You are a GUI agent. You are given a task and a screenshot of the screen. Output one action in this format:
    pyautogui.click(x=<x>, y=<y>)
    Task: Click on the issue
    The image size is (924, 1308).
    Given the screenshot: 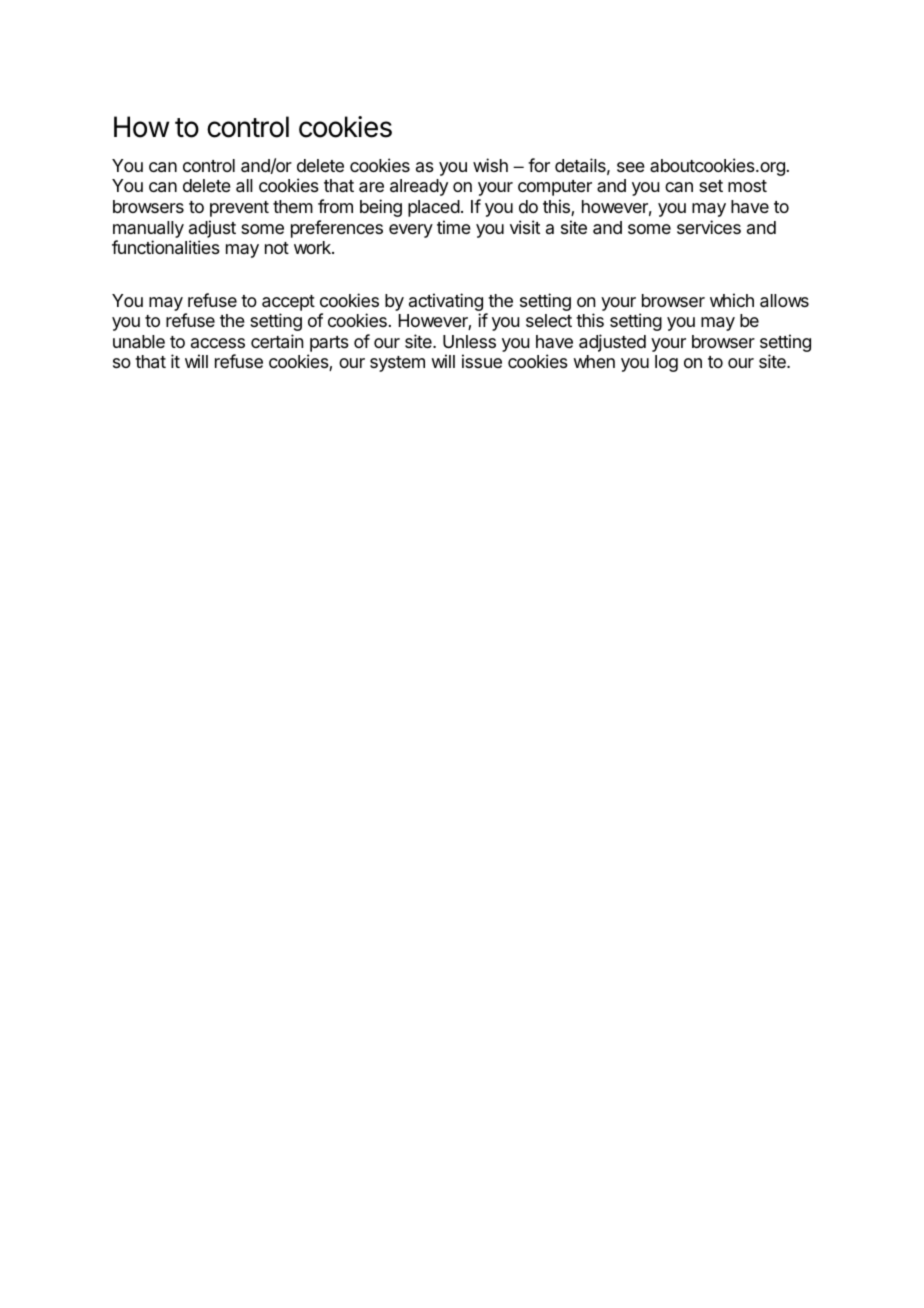 What is the action you would take?
    pyautogui.click(x=482, y=361)
